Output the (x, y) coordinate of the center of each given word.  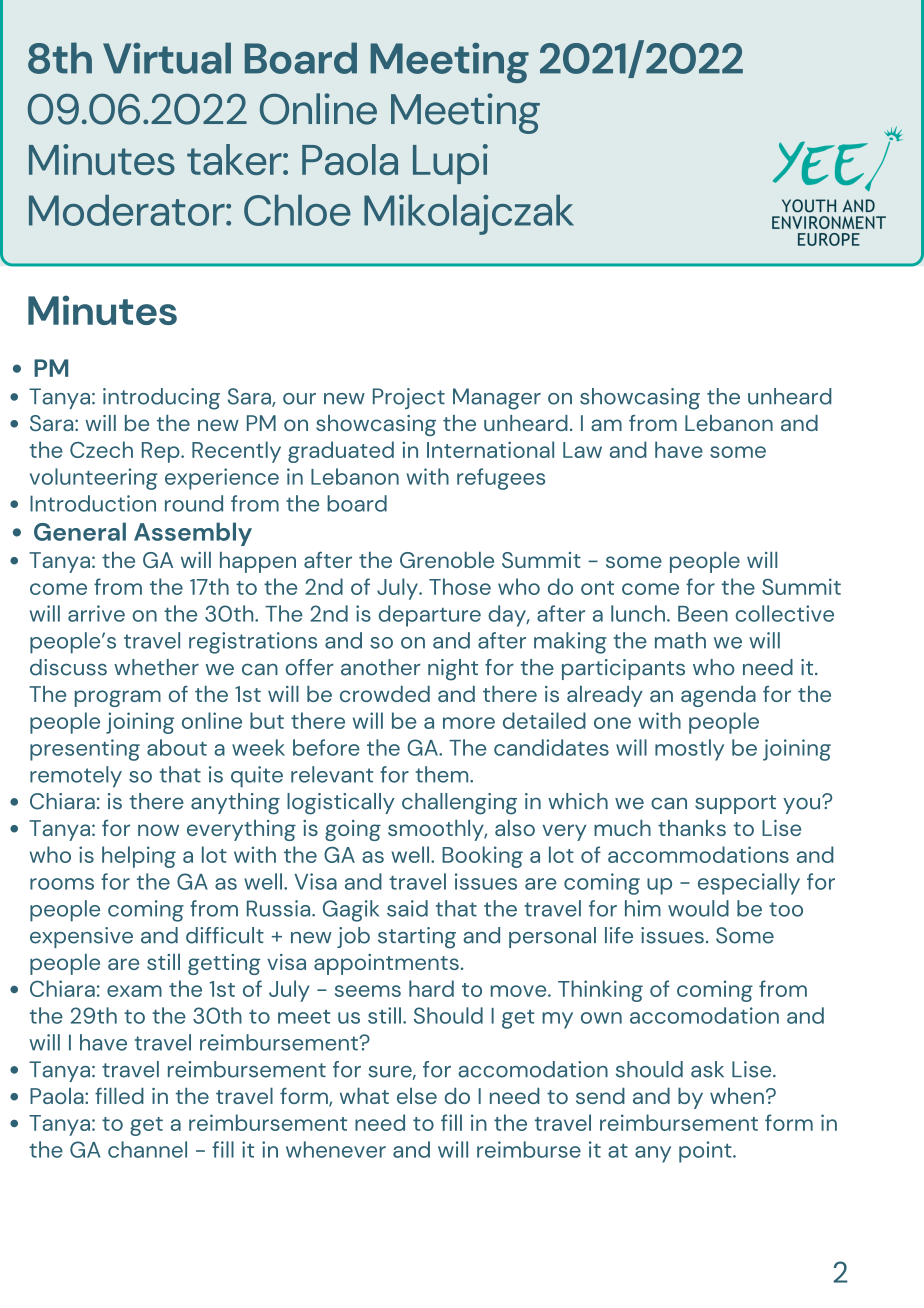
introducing (161, 399)
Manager (497, 399)
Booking (482, 857)
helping (139, 857)
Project (409, 398)
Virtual (167, 58)
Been (703, 614)
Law (582, 450)
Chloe (297, 210)
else (417, 1096)
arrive (96, 613)
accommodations (698, 854)
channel (147, 1149)
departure (430, 616)
